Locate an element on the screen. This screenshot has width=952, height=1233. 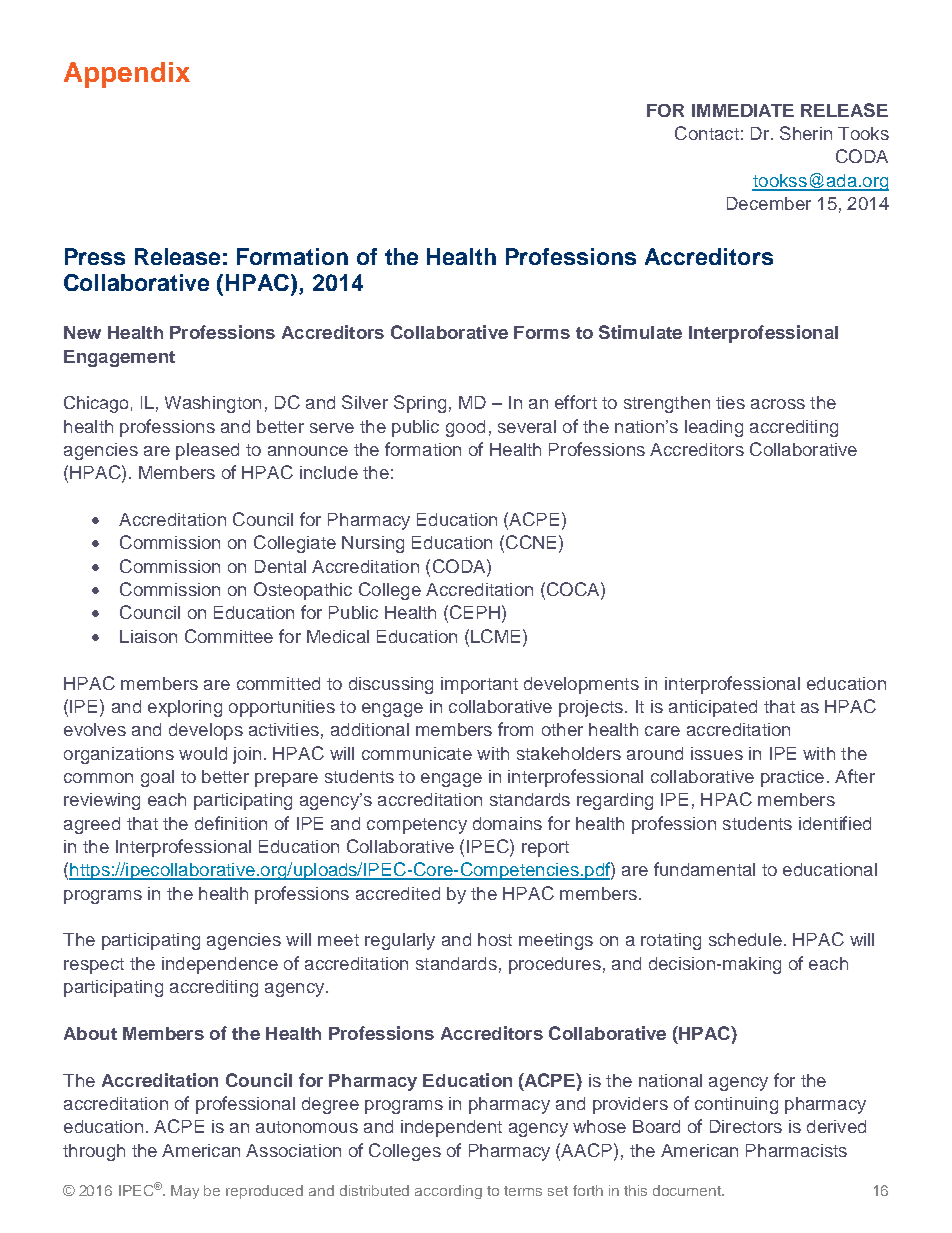
leading is located at coordinates (714, 428).
